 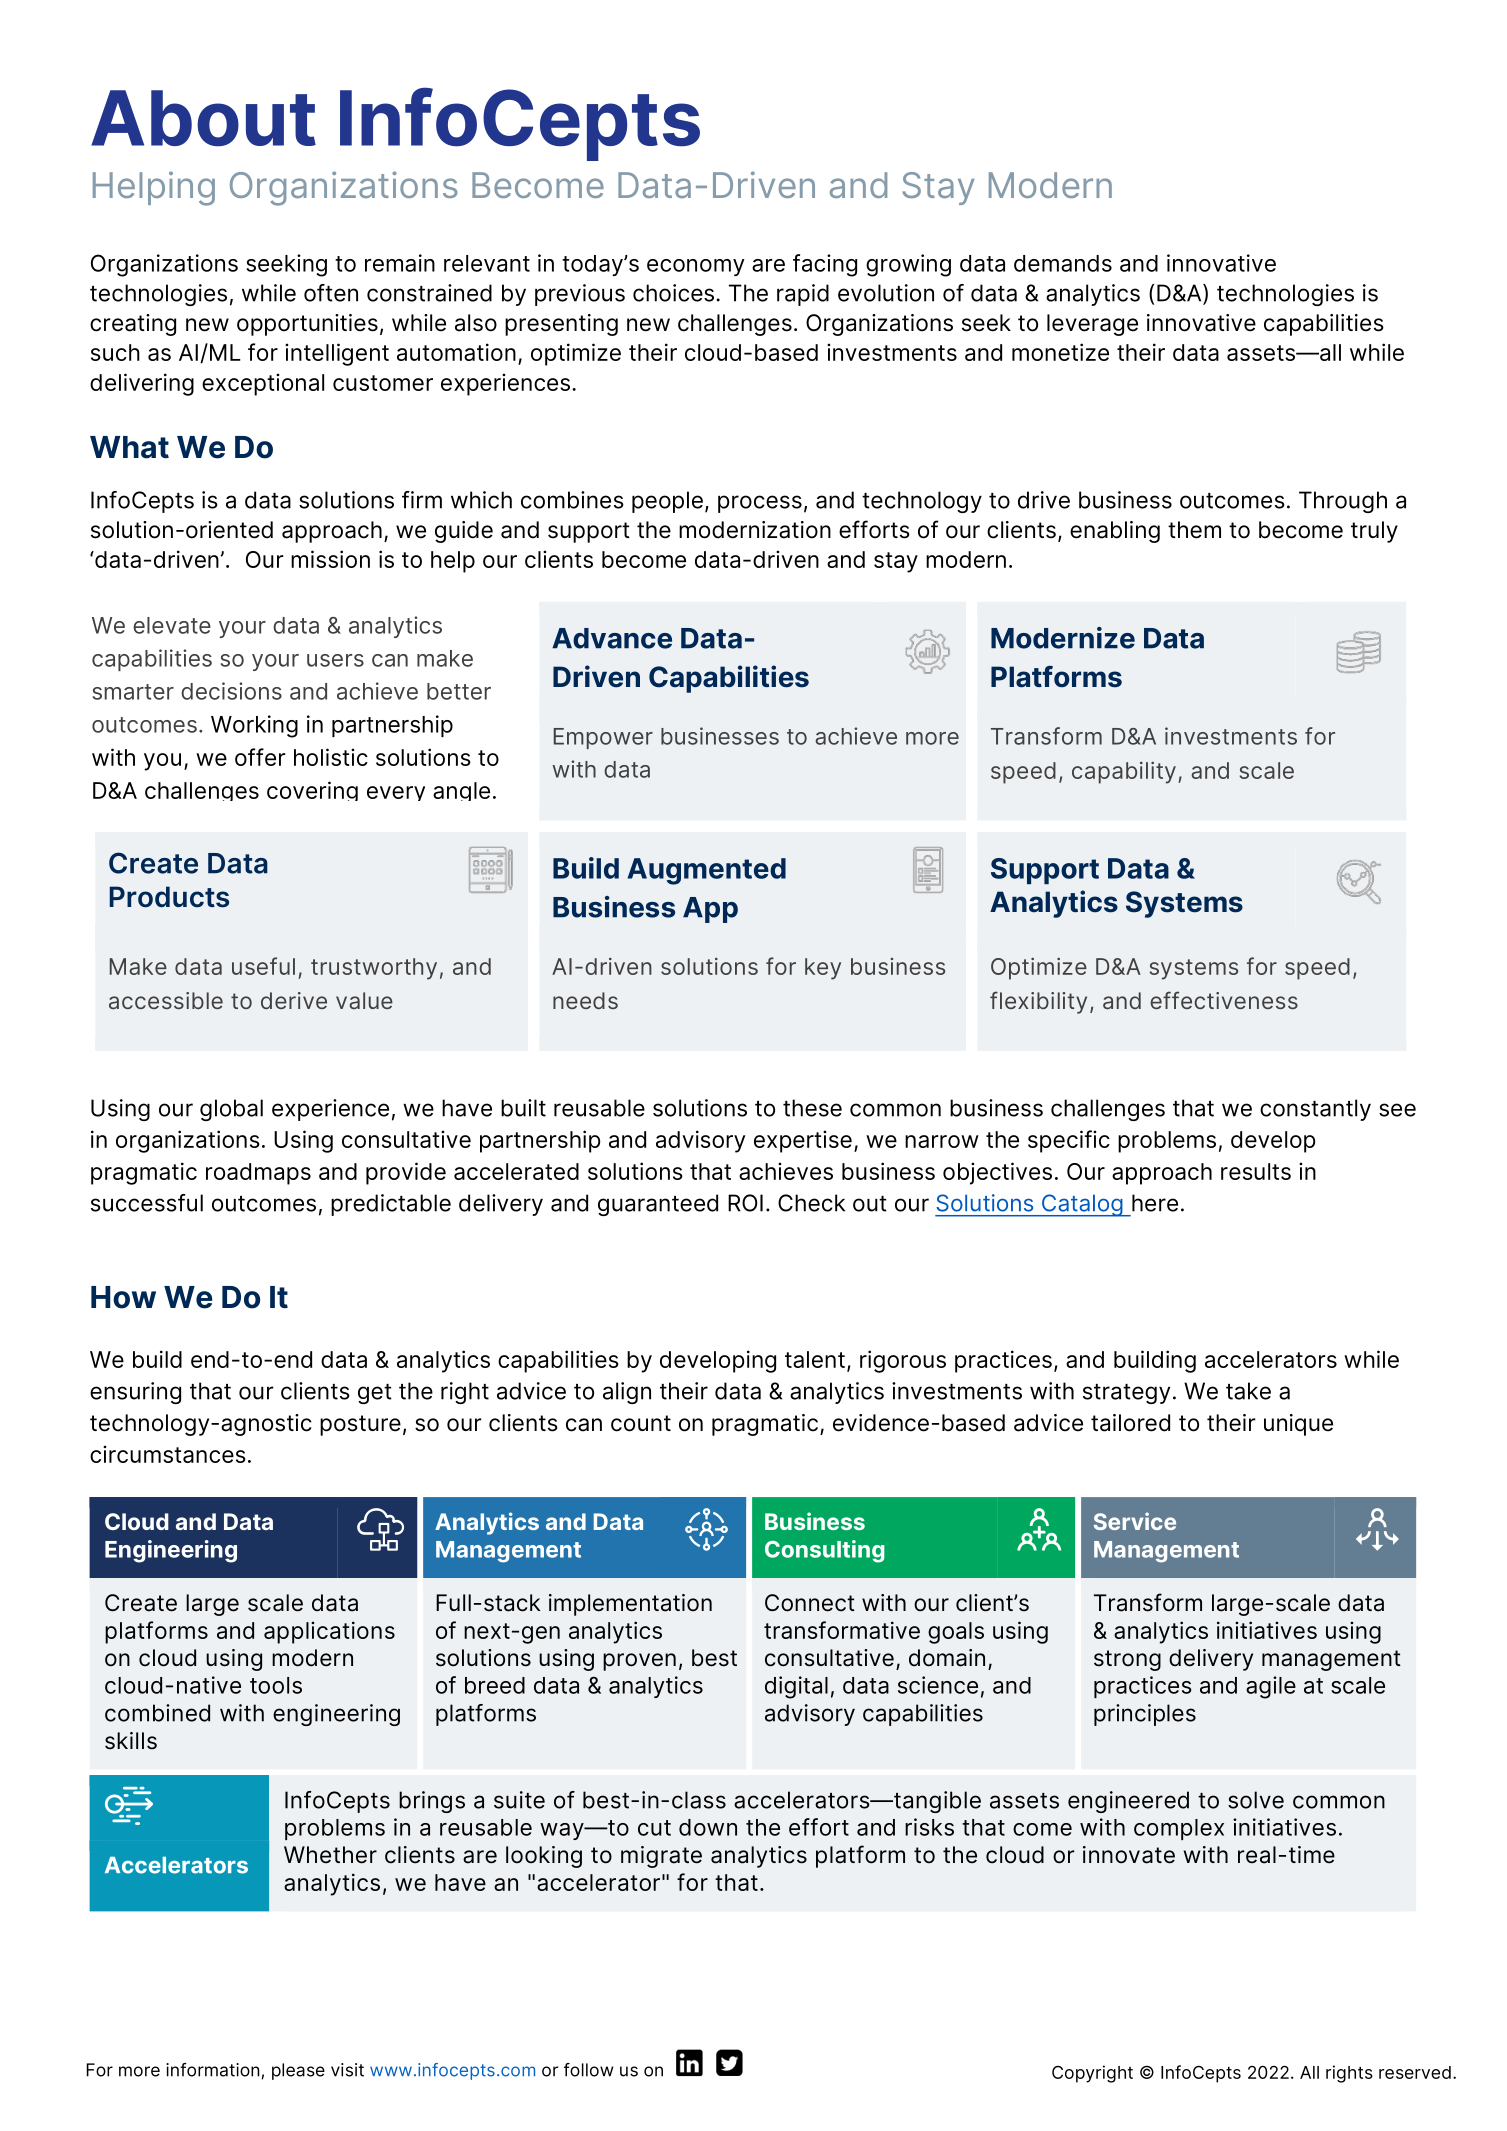 What do you see at coordinates (231, 1110) in the page?
I see `global` at bounding box center [231, 1110].
